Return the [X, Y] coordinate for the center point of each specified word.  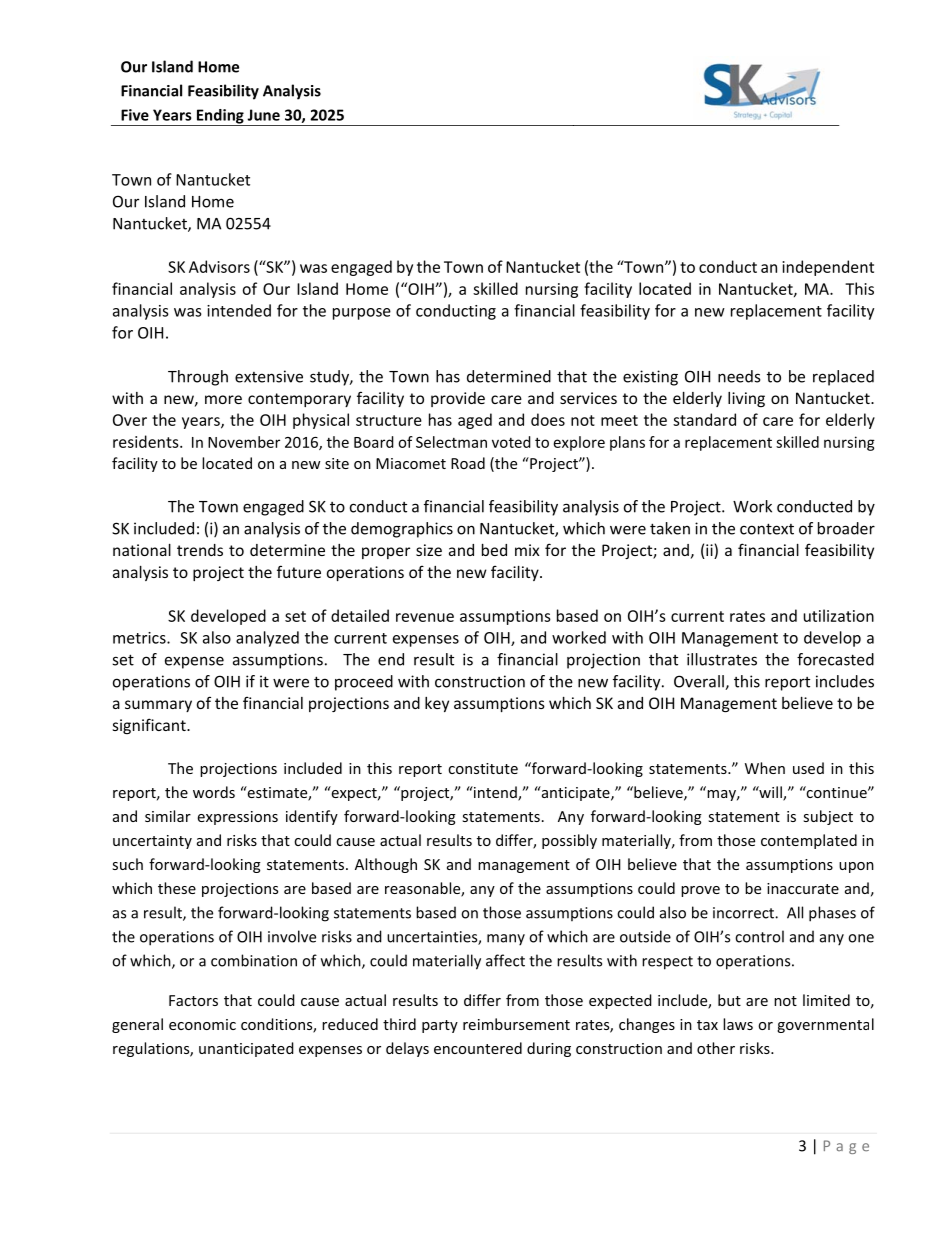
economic [202, 1024]
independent [828, 268]
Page [846, 1147]
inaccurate [803, 888]
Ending [220, 117]
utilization [838, 615]
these [177, 888]
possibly [569, 841]
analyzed [267, 639]
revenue [425, 617]
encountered [478, 1048]
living [746, 399]
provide [458, 399]
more [223, 399]
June [263, 115]
